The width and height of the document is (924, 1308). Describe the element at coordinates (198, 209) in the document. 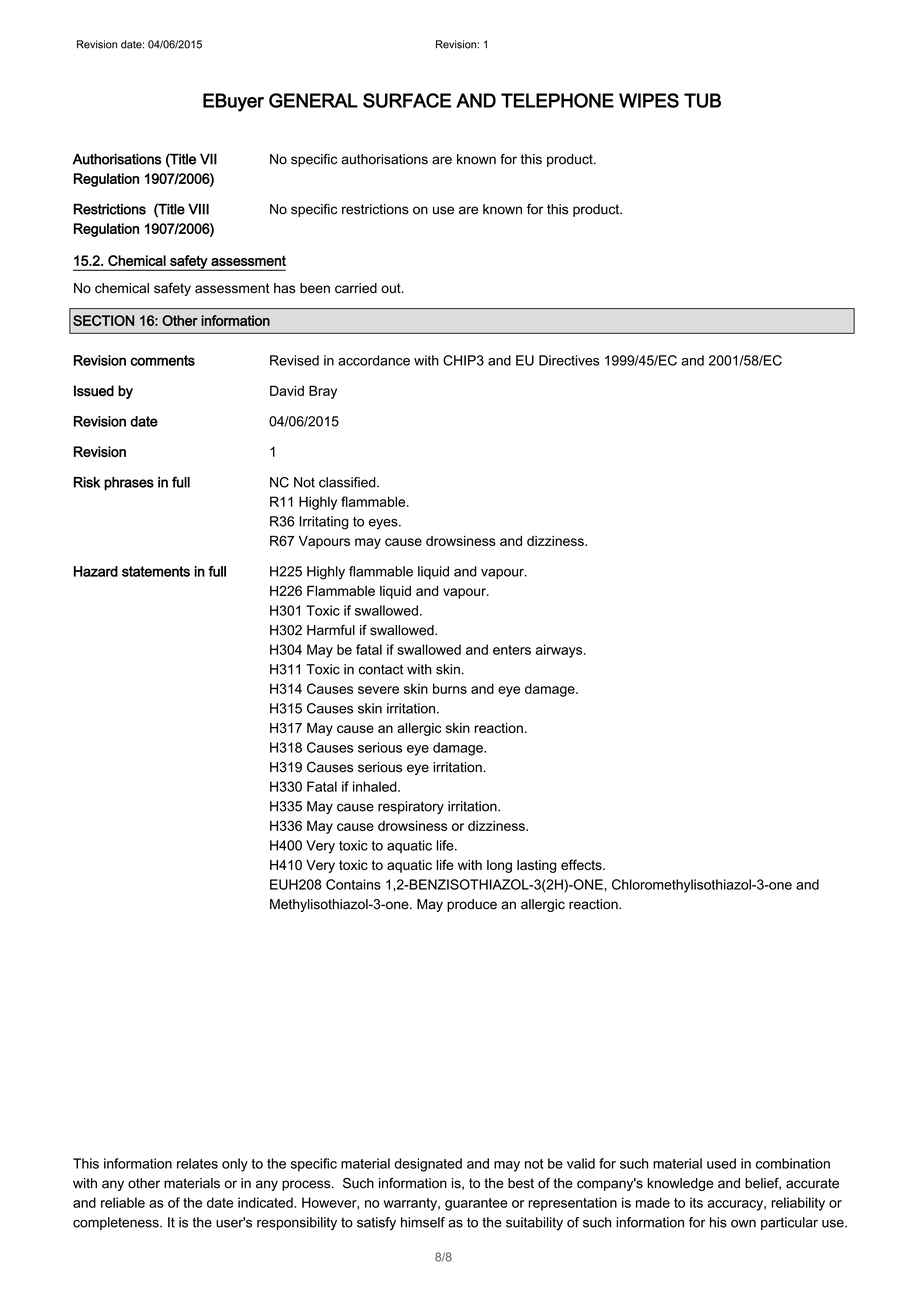

I see `VIII` at that location.
